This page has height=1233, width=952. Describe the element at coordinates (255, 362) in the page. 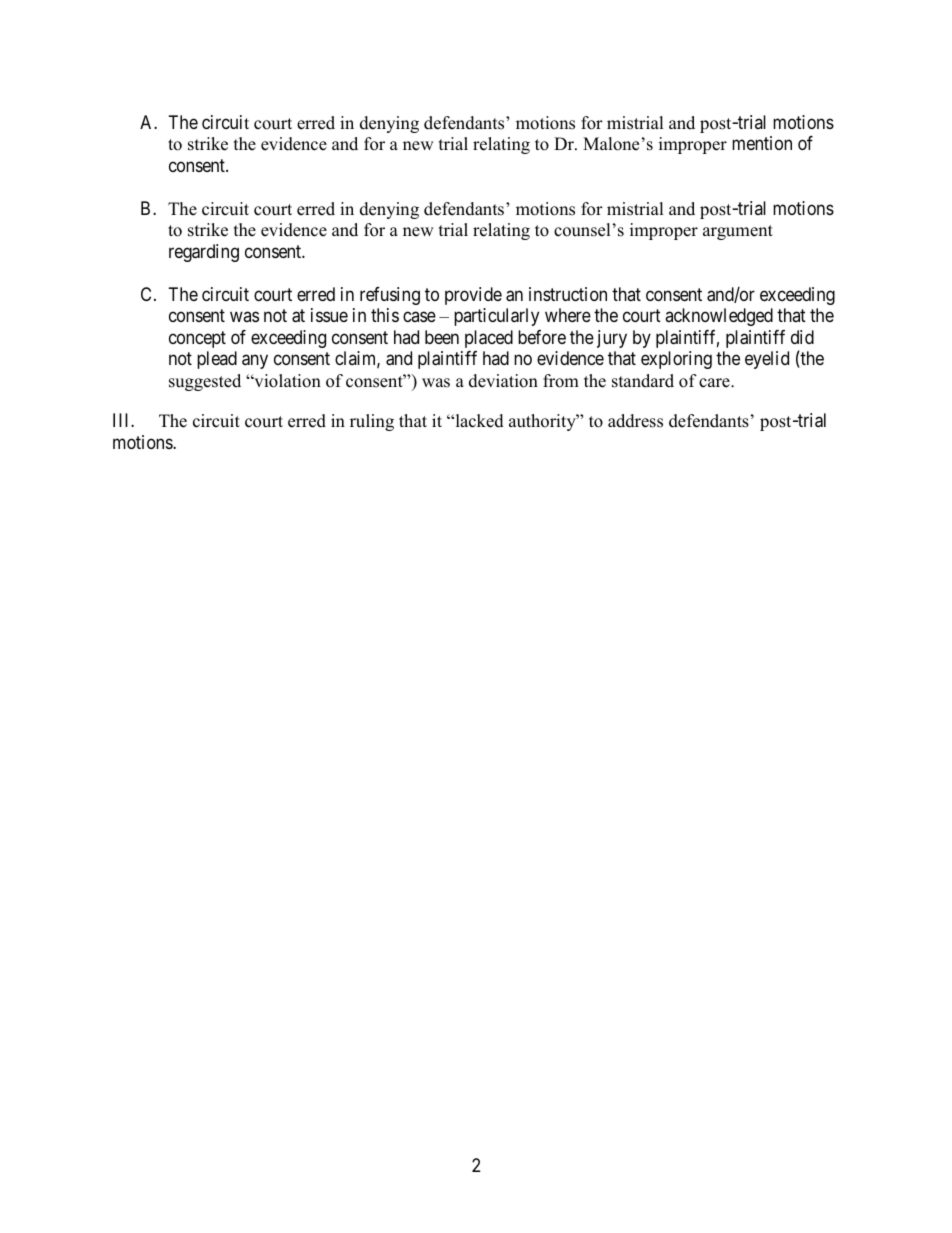

I see `any` at that location.
